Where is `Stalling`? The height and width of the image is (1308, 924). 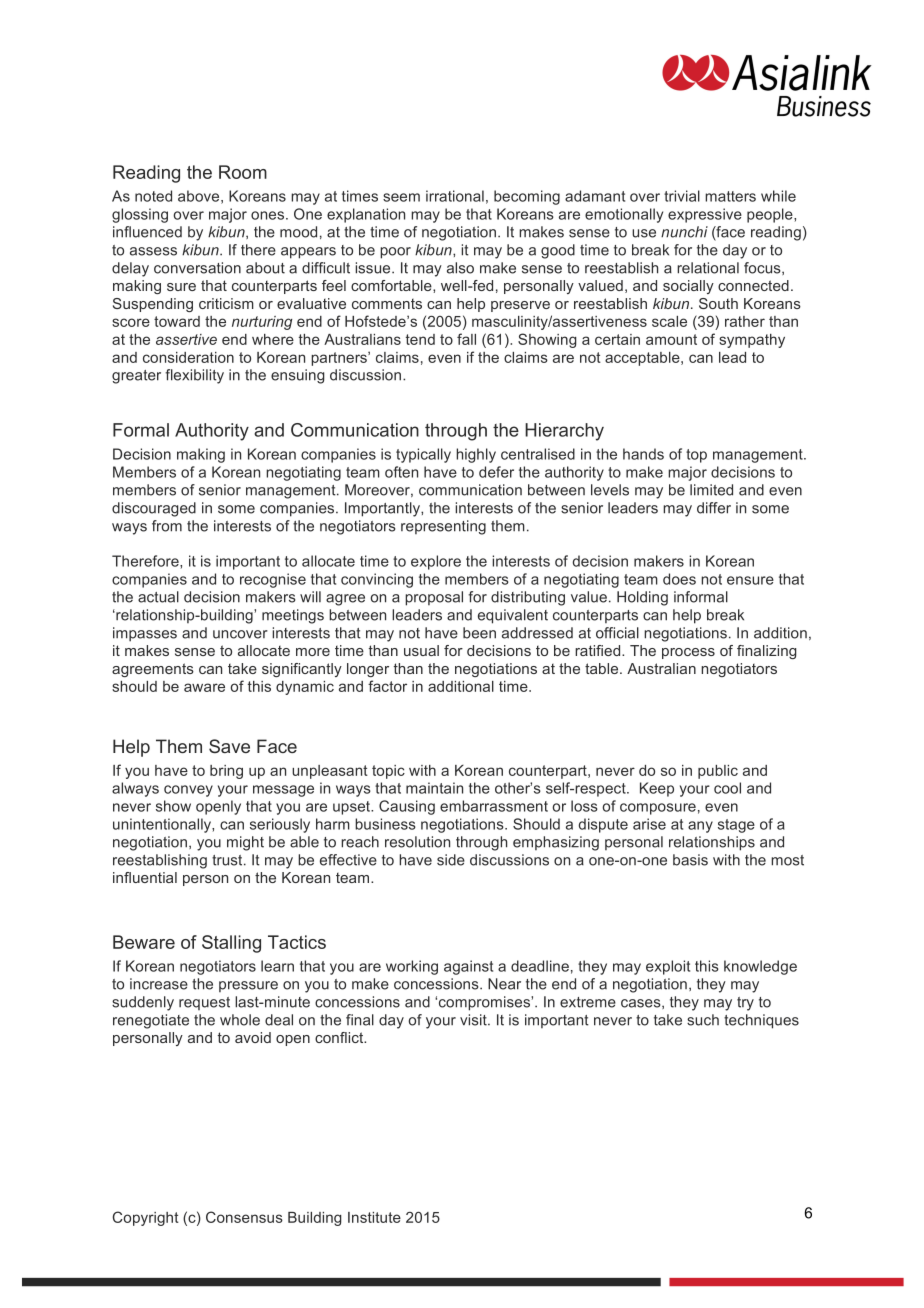
Stalling is located at coordinates (231, 944).
